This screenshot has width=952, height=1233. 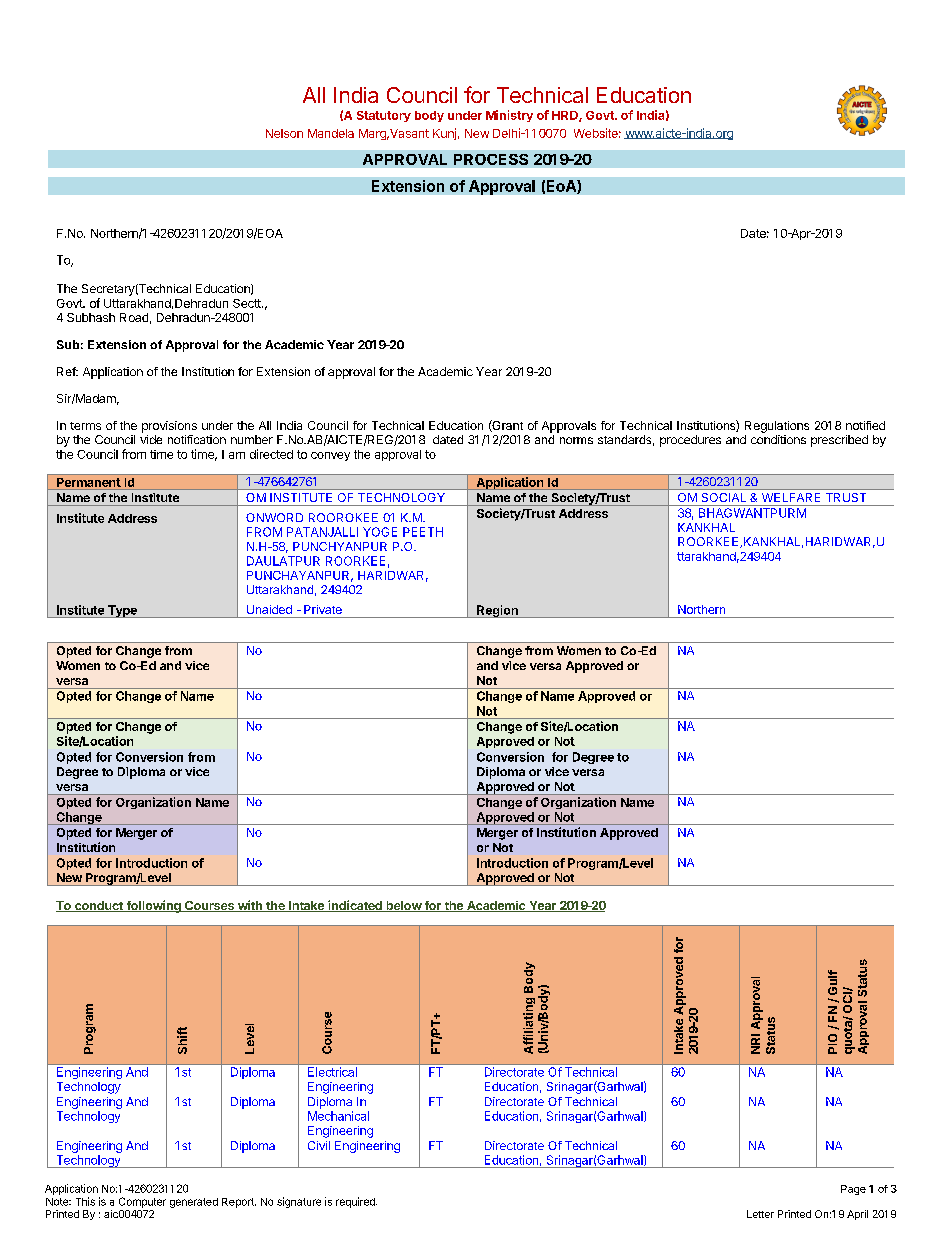 What do you see at coordinates (491, 159) in the screenshot?
I see `PROCESS` at bounding box center [491, 159].
